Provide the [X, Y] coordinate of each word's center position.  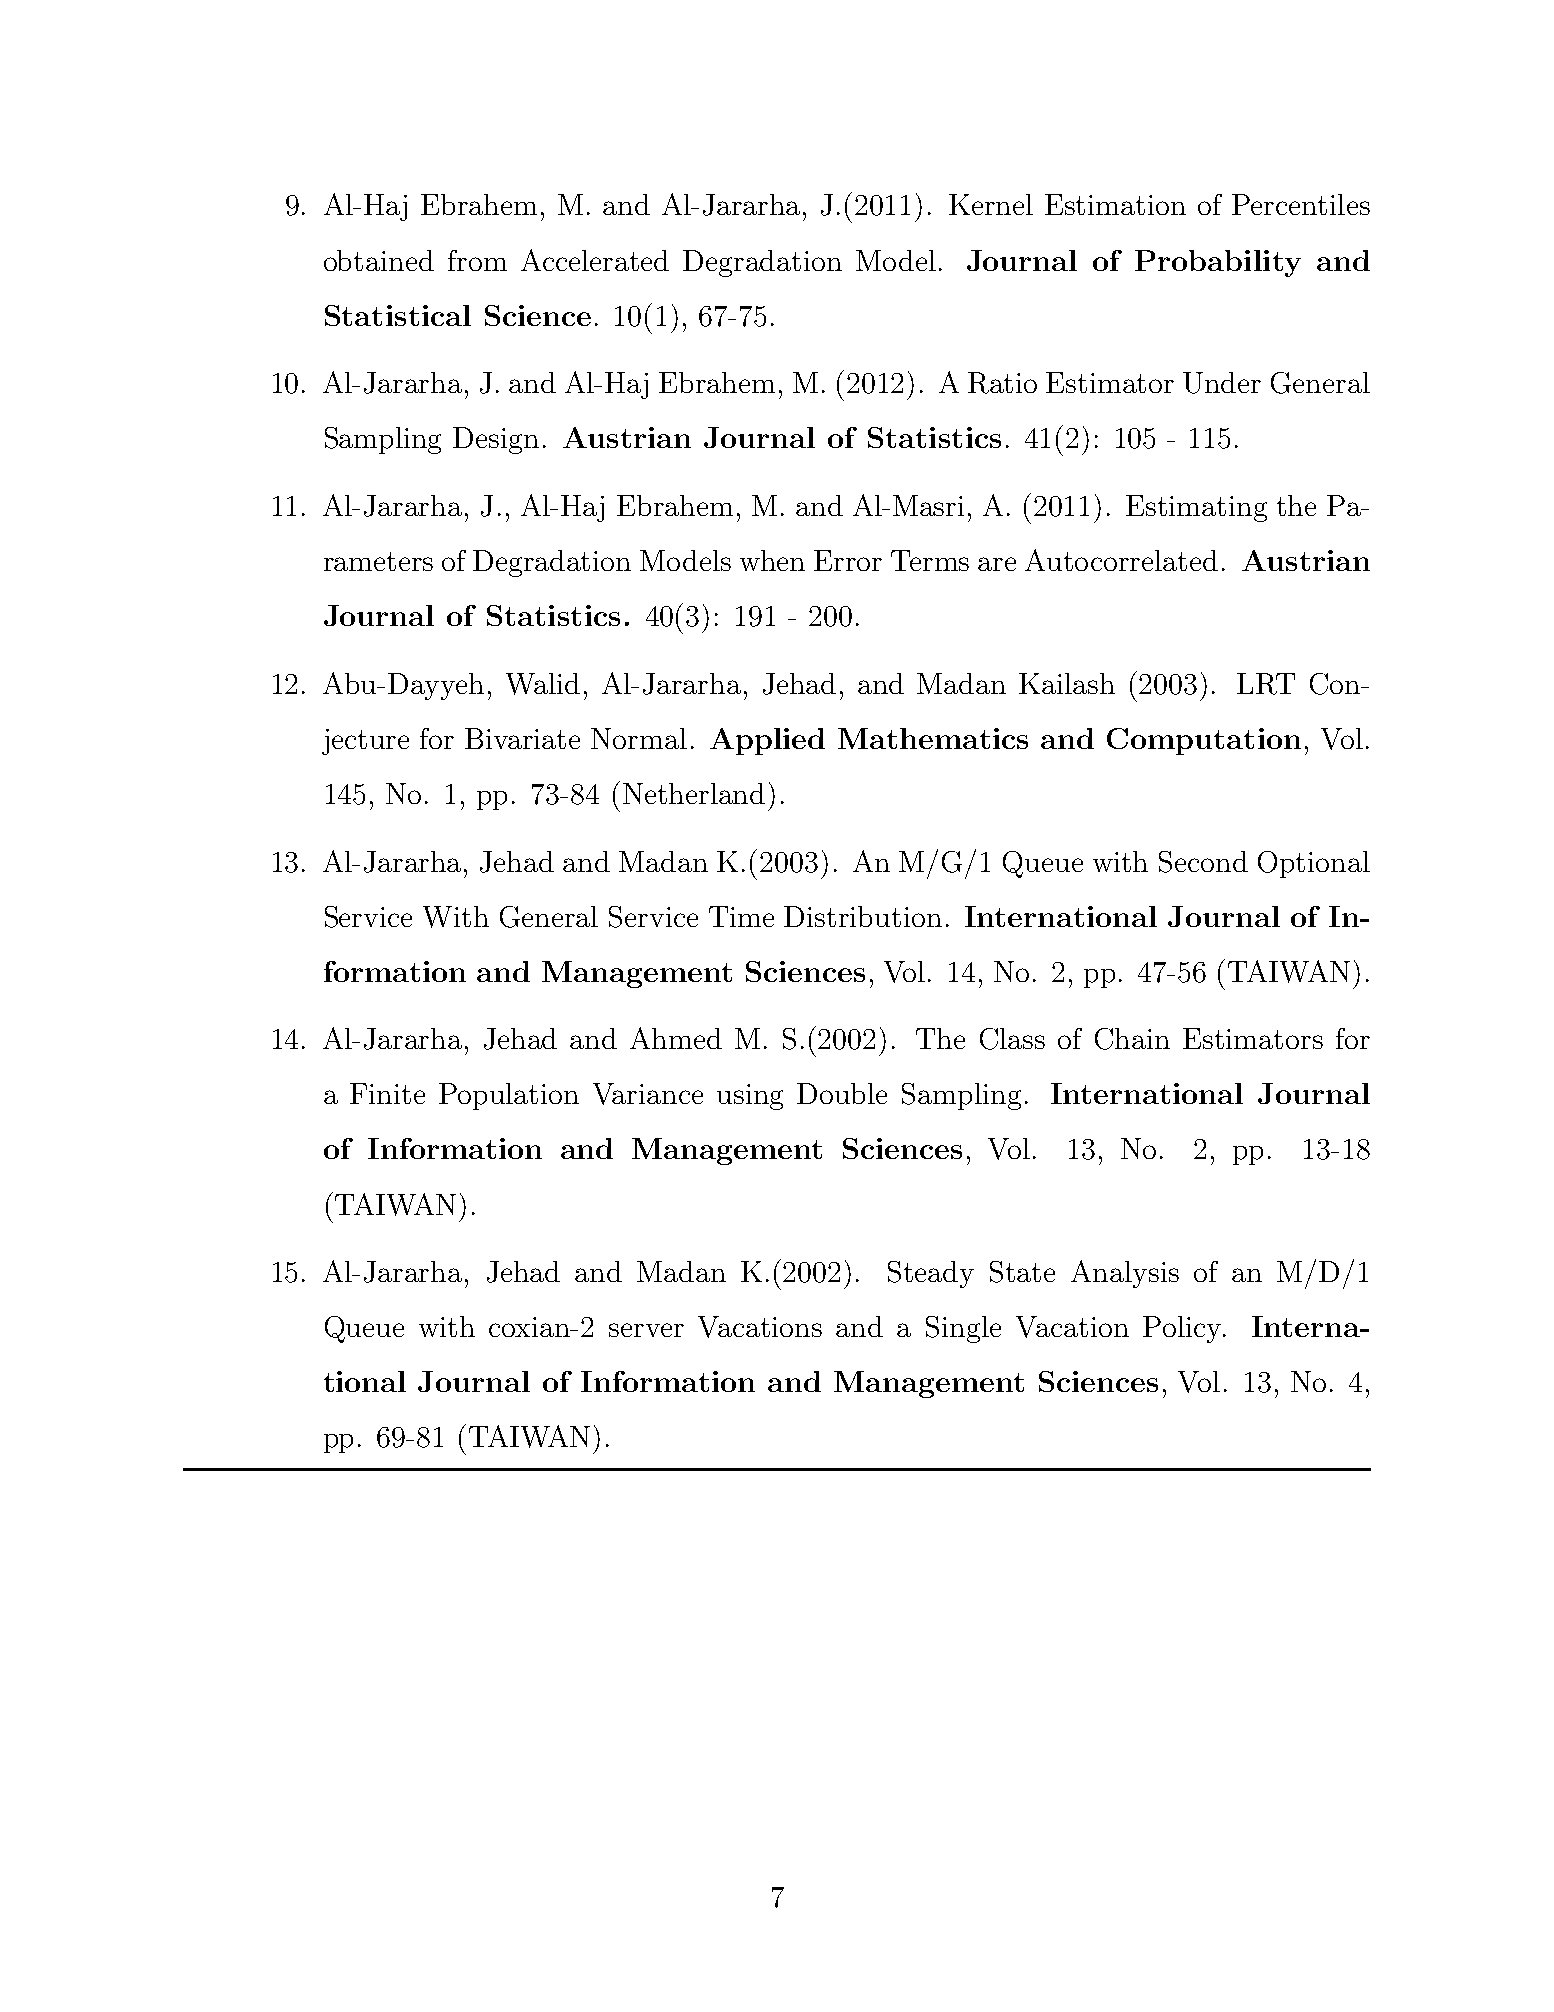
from [477, 260]
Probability [1218, 263]
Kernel [991, 204]
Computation [1204, 741]
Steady [931, 1274]
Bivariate [522, 738]
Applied [767, 741]
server [646, 1330]
